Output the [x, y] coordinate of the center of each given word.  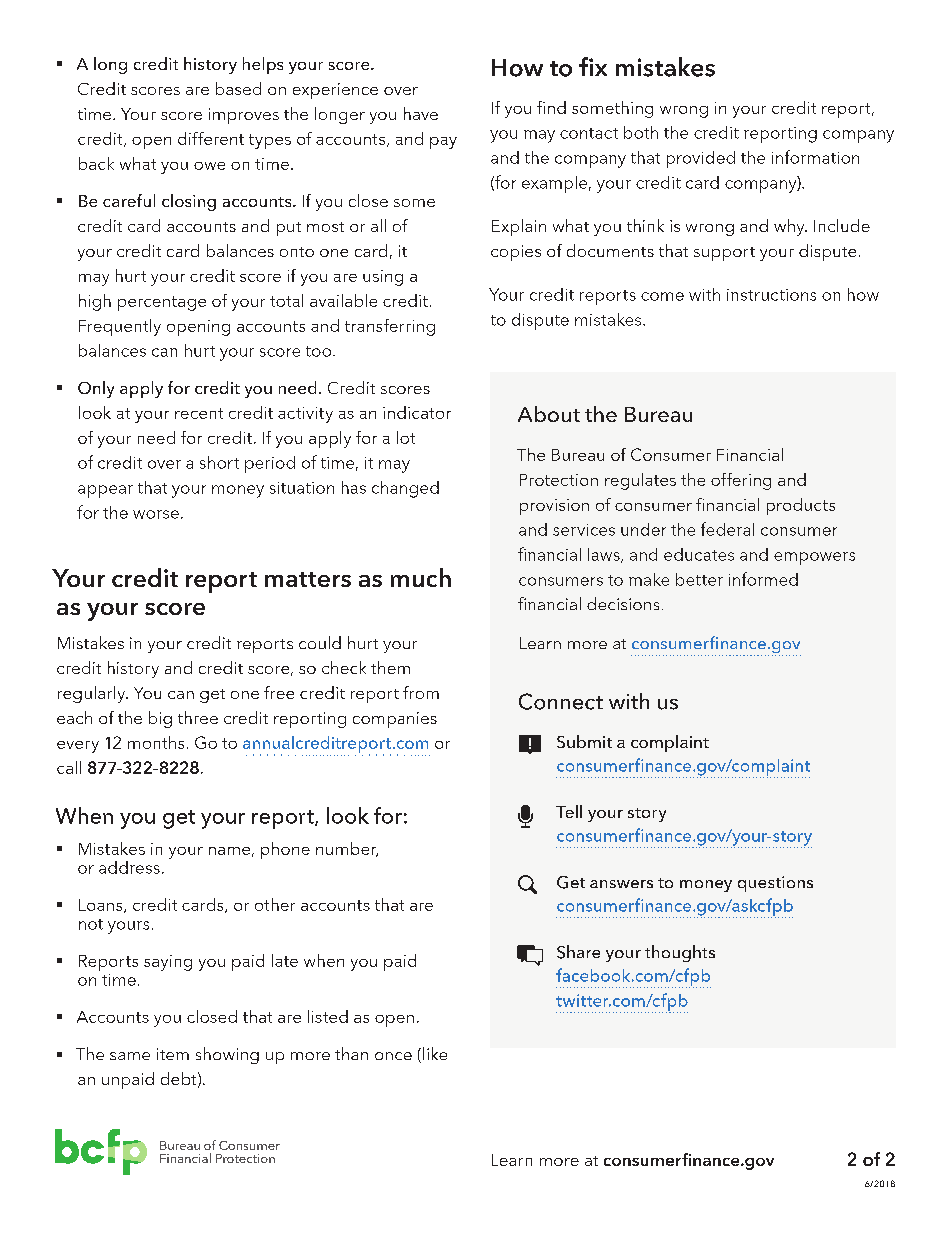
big [160, 719]
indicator [417, 412]
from [421, 692]
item [173, 1054]
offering [741, 481]
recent [199, 413]
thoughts [680, 953]
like [435, 1053]
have [421, 113]
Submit [584, 741]
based [238, 88]
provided [701, 159]
